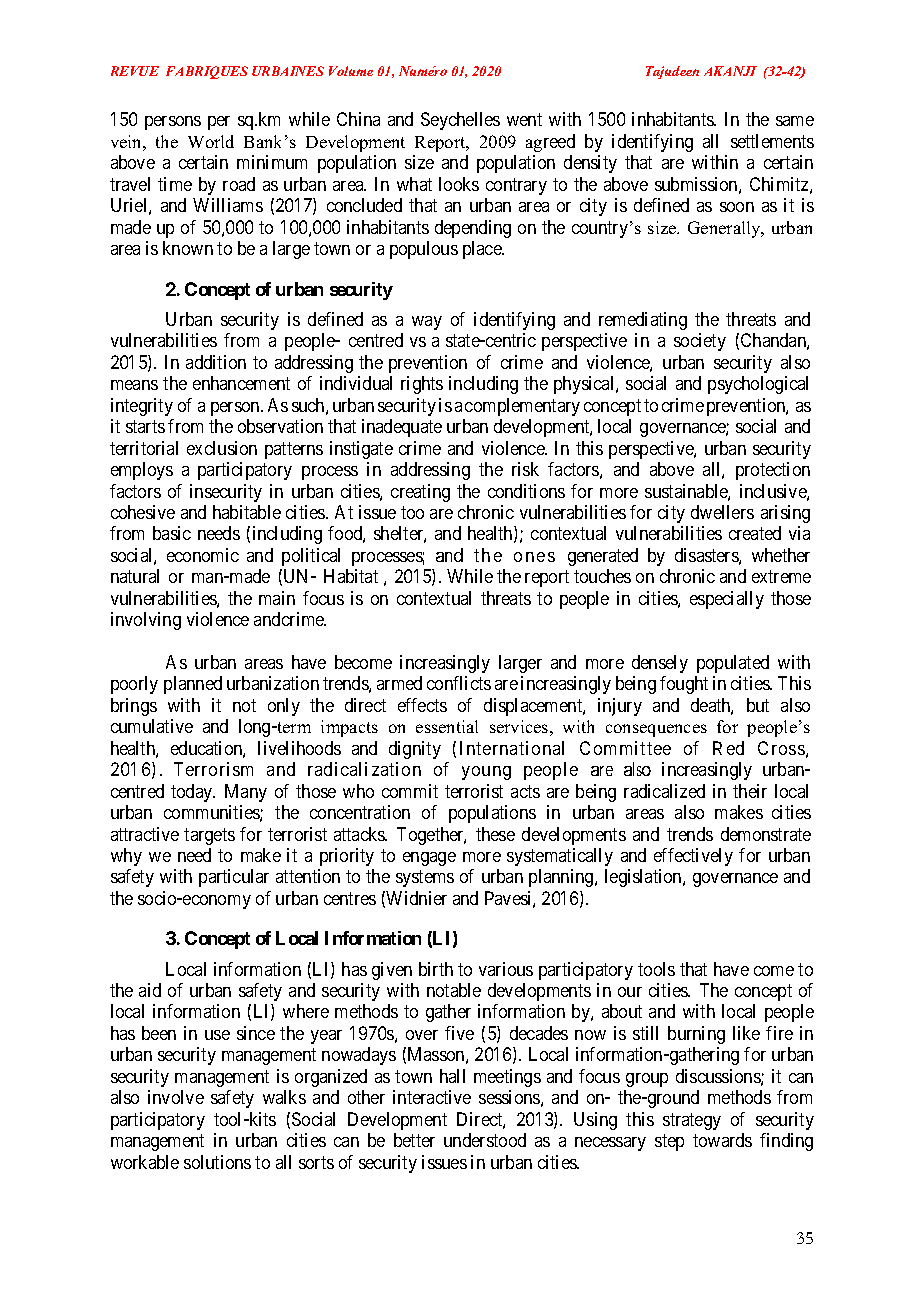 This page has width=924, height=1308. What do you see at coordinates (222, 448) in the page?
I see `exclusion` at bounding box center [222, 448].
